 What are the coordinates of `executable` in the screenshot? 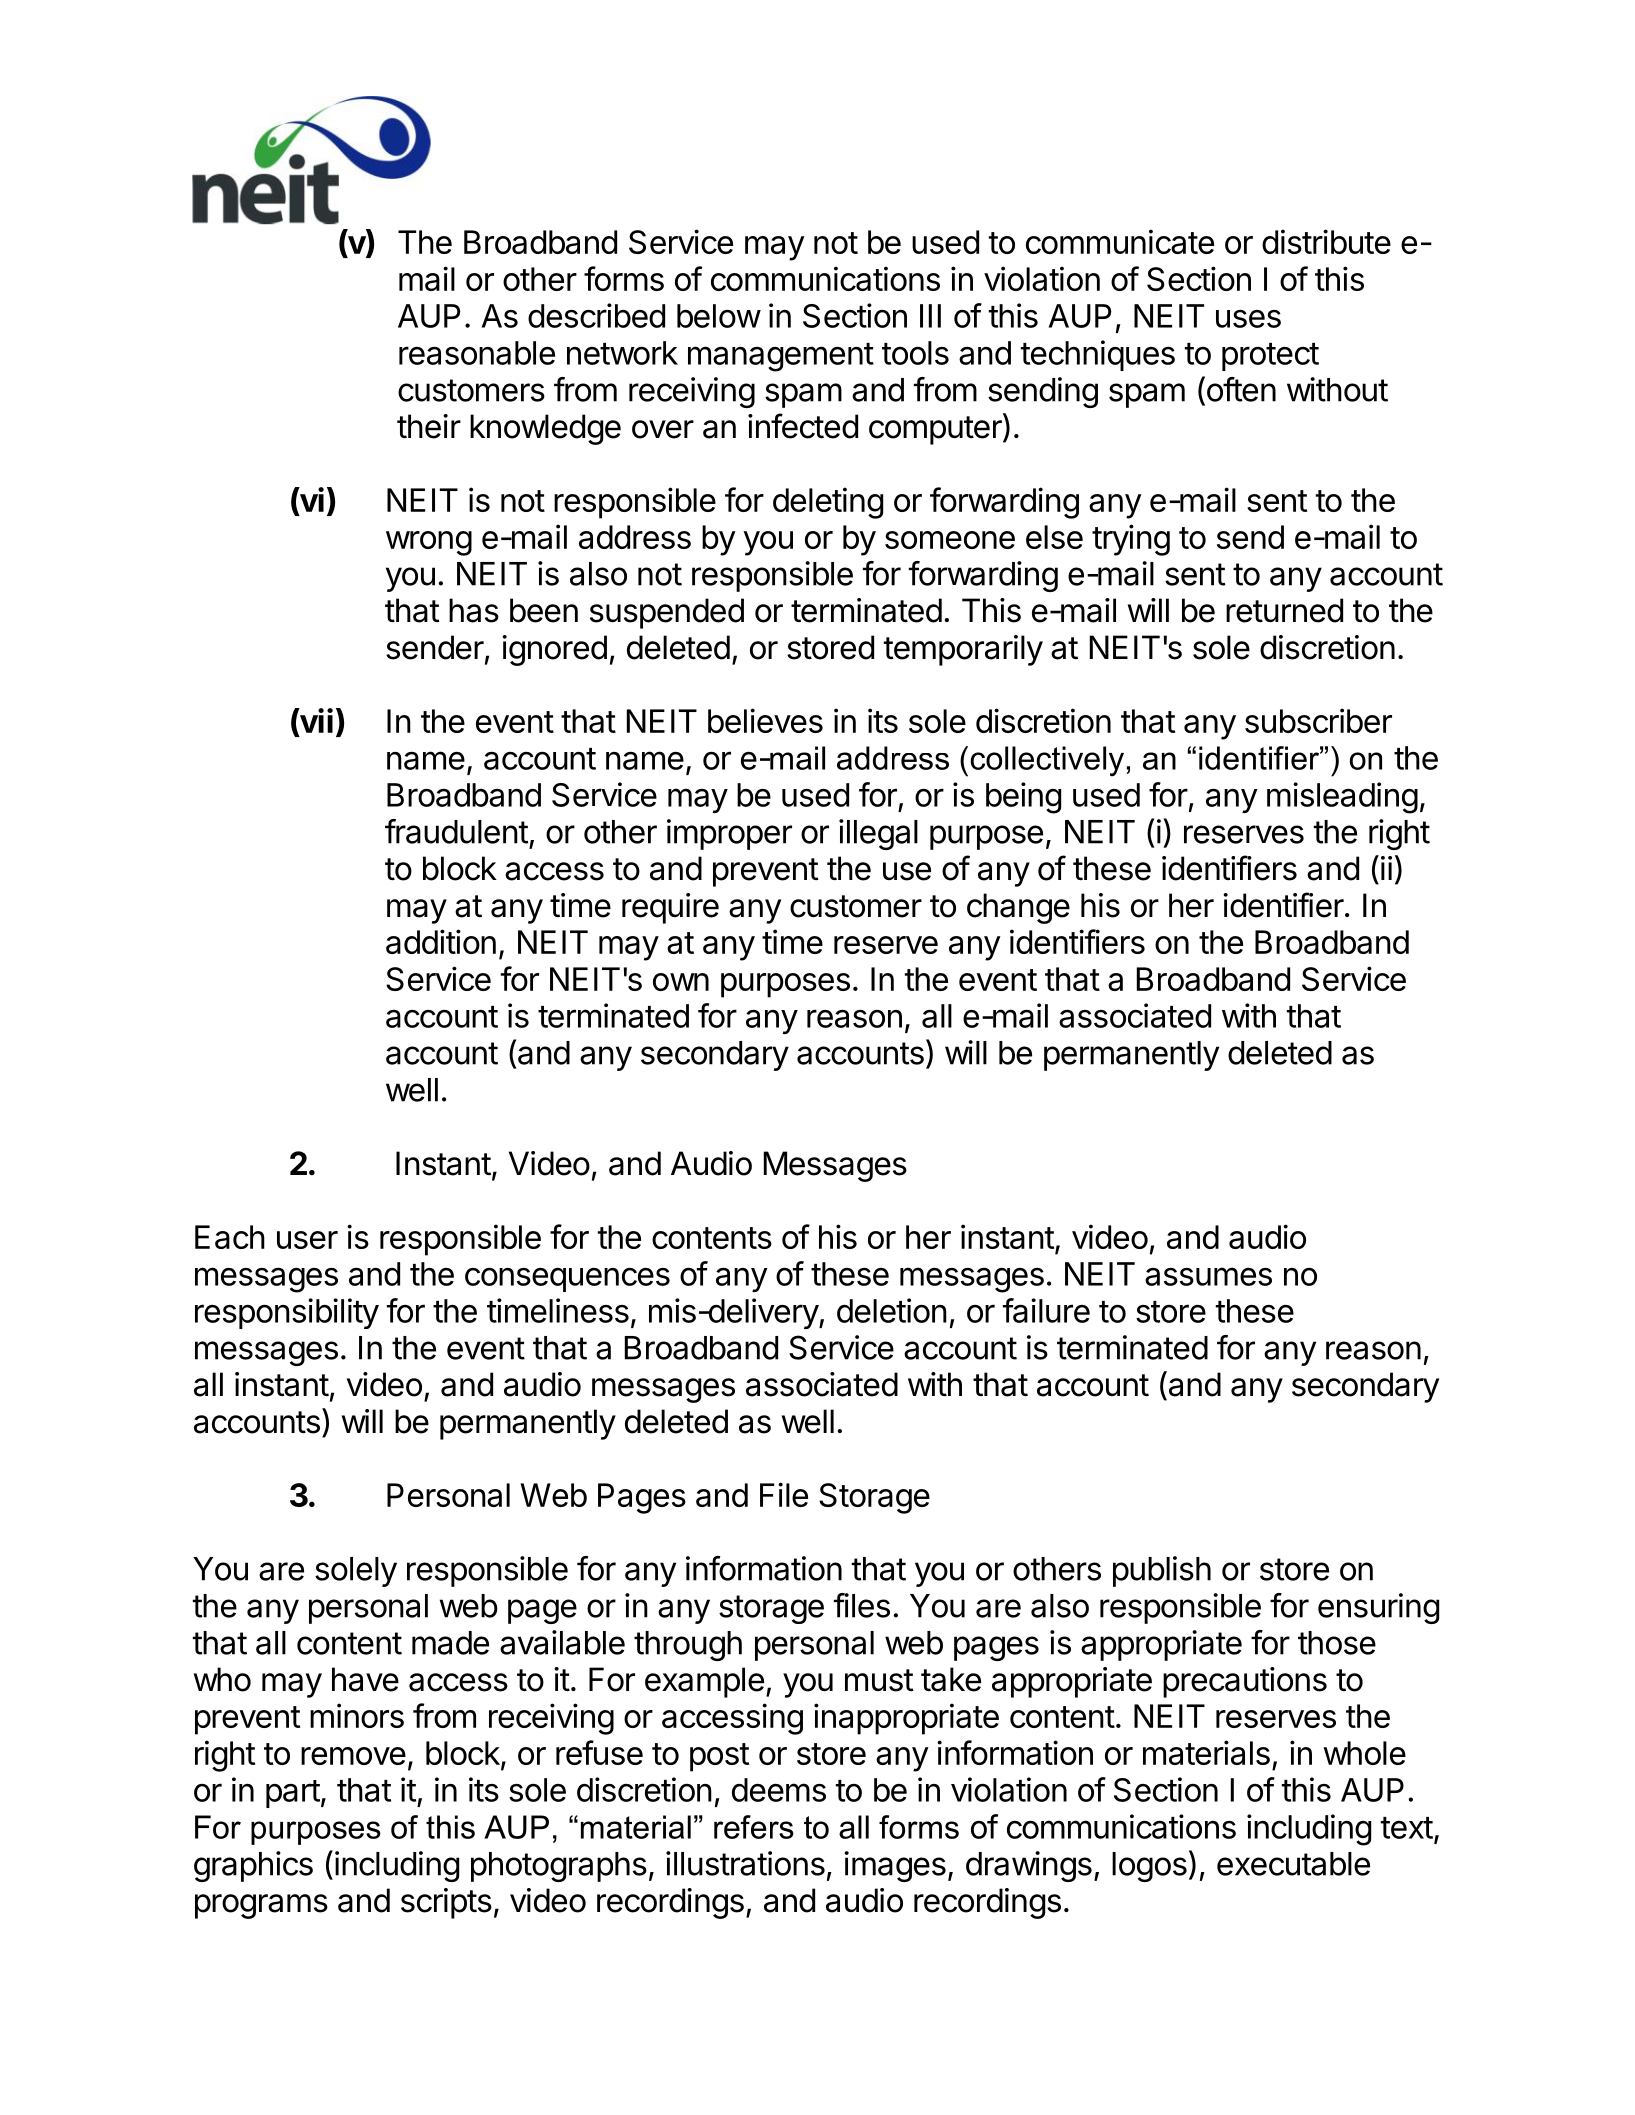 It's located at (1293, 1864).
